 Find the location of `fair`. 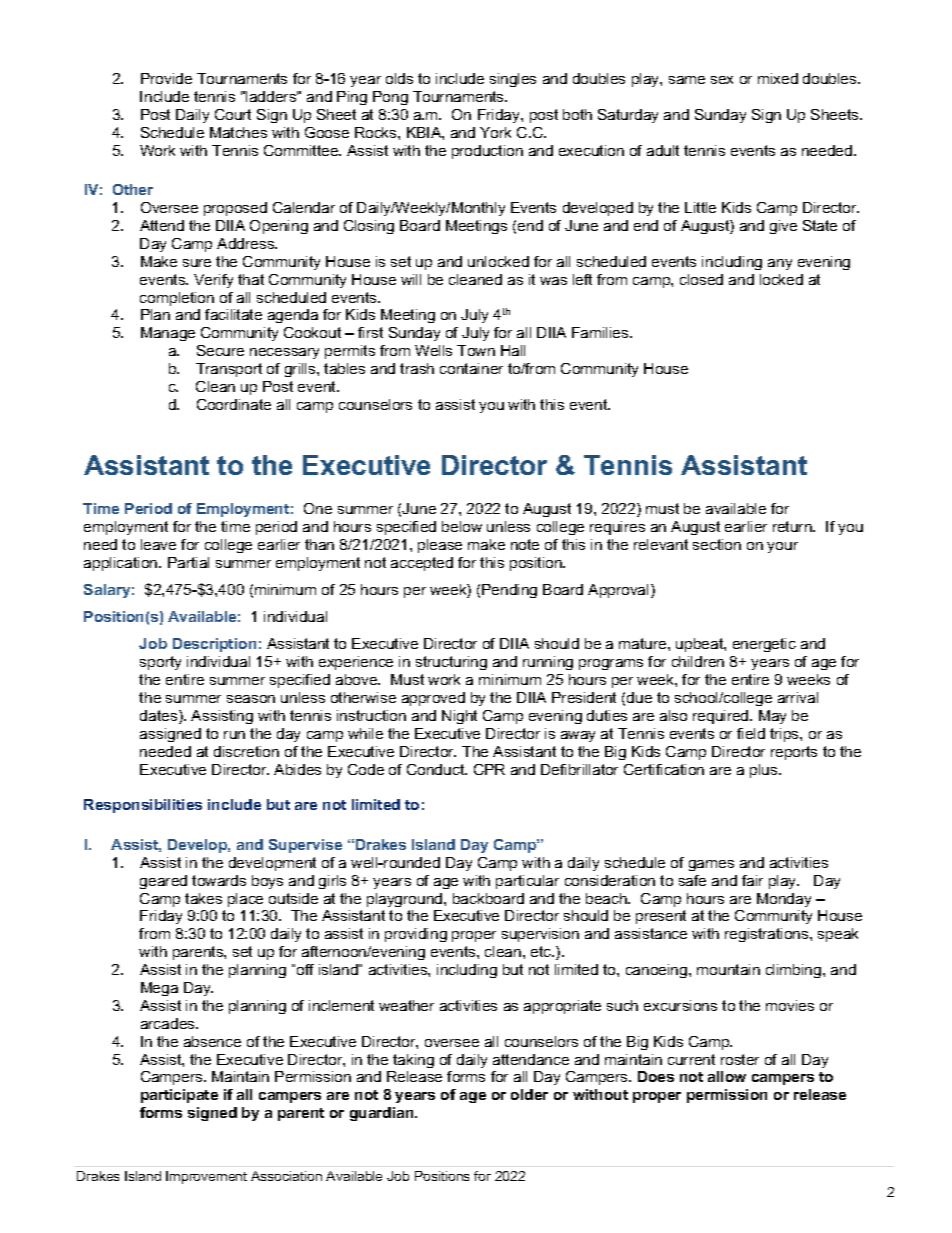

fair is located at coordinates (752, 880).
